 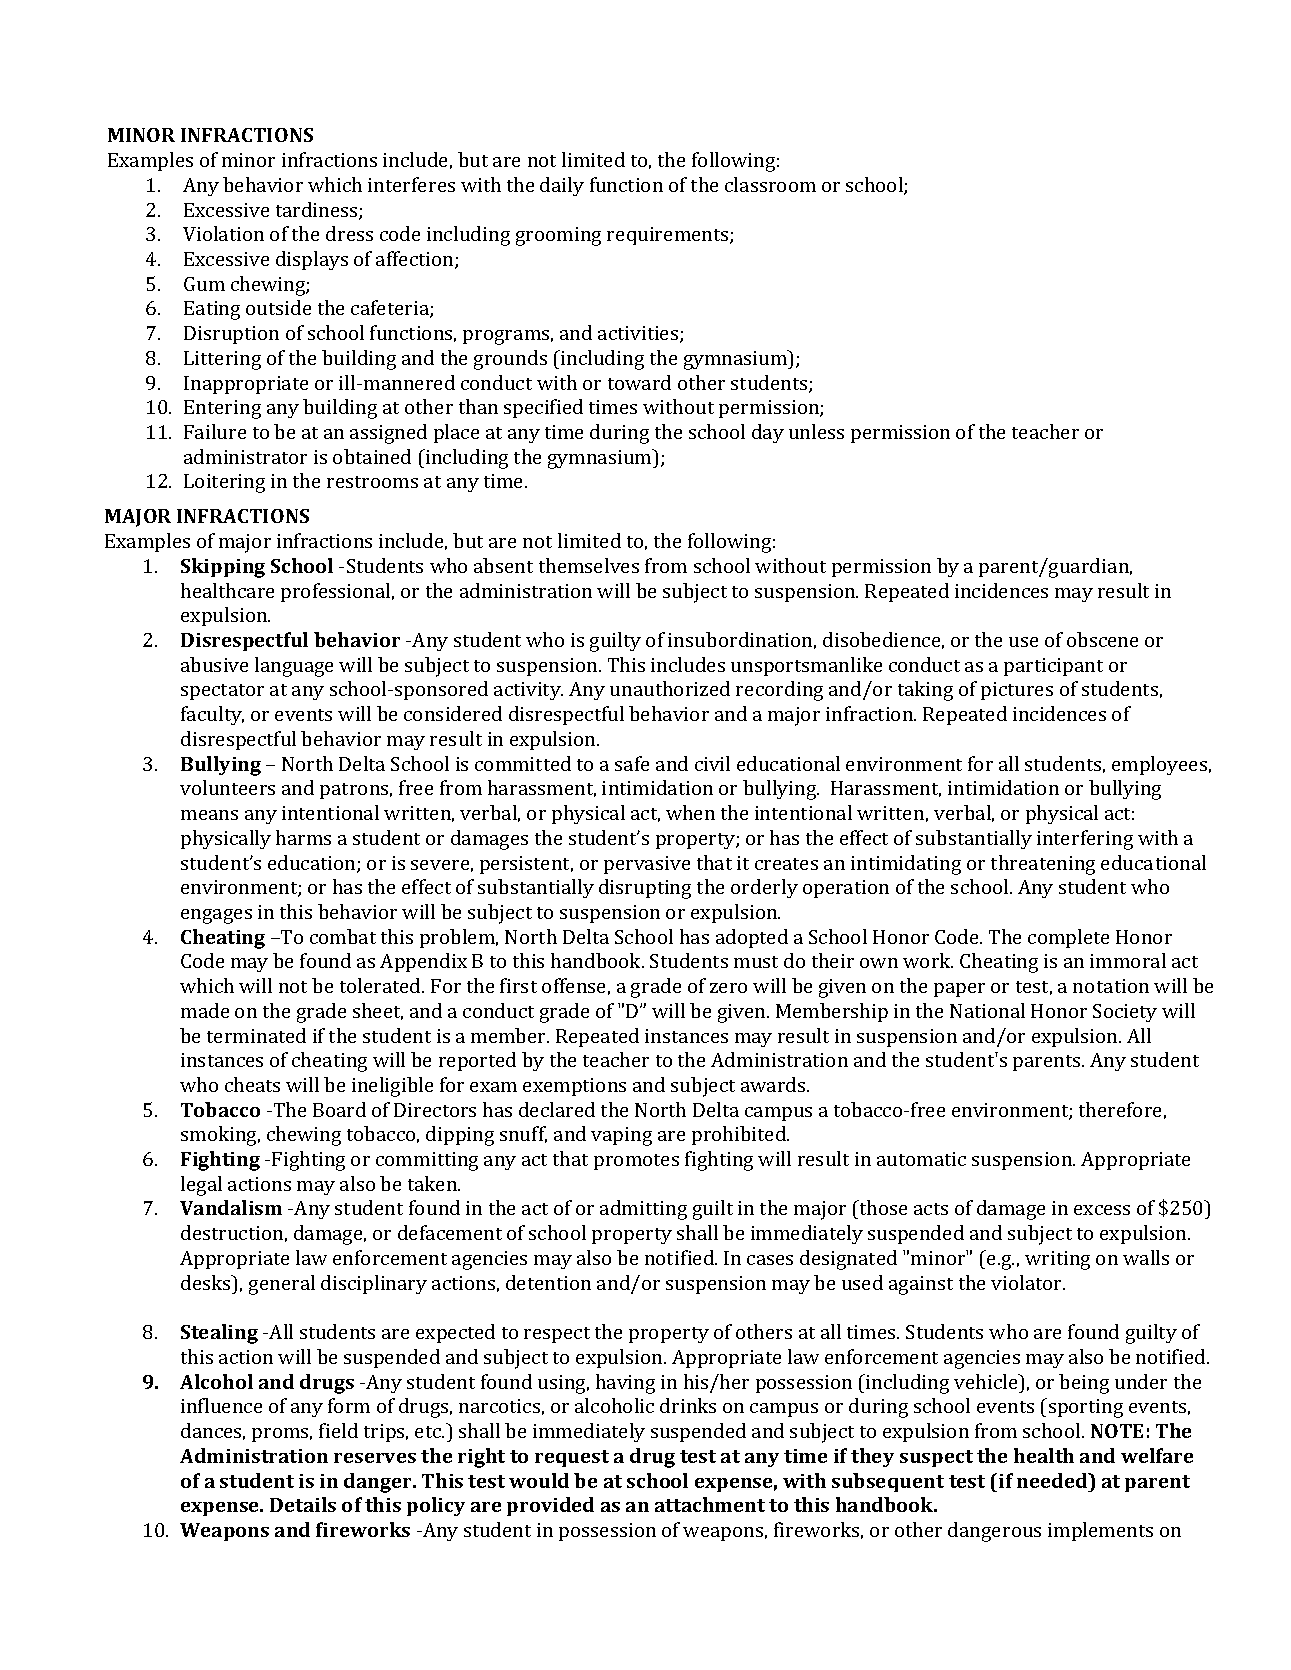 I want to click on Details, so click(x=303, y=1504).
